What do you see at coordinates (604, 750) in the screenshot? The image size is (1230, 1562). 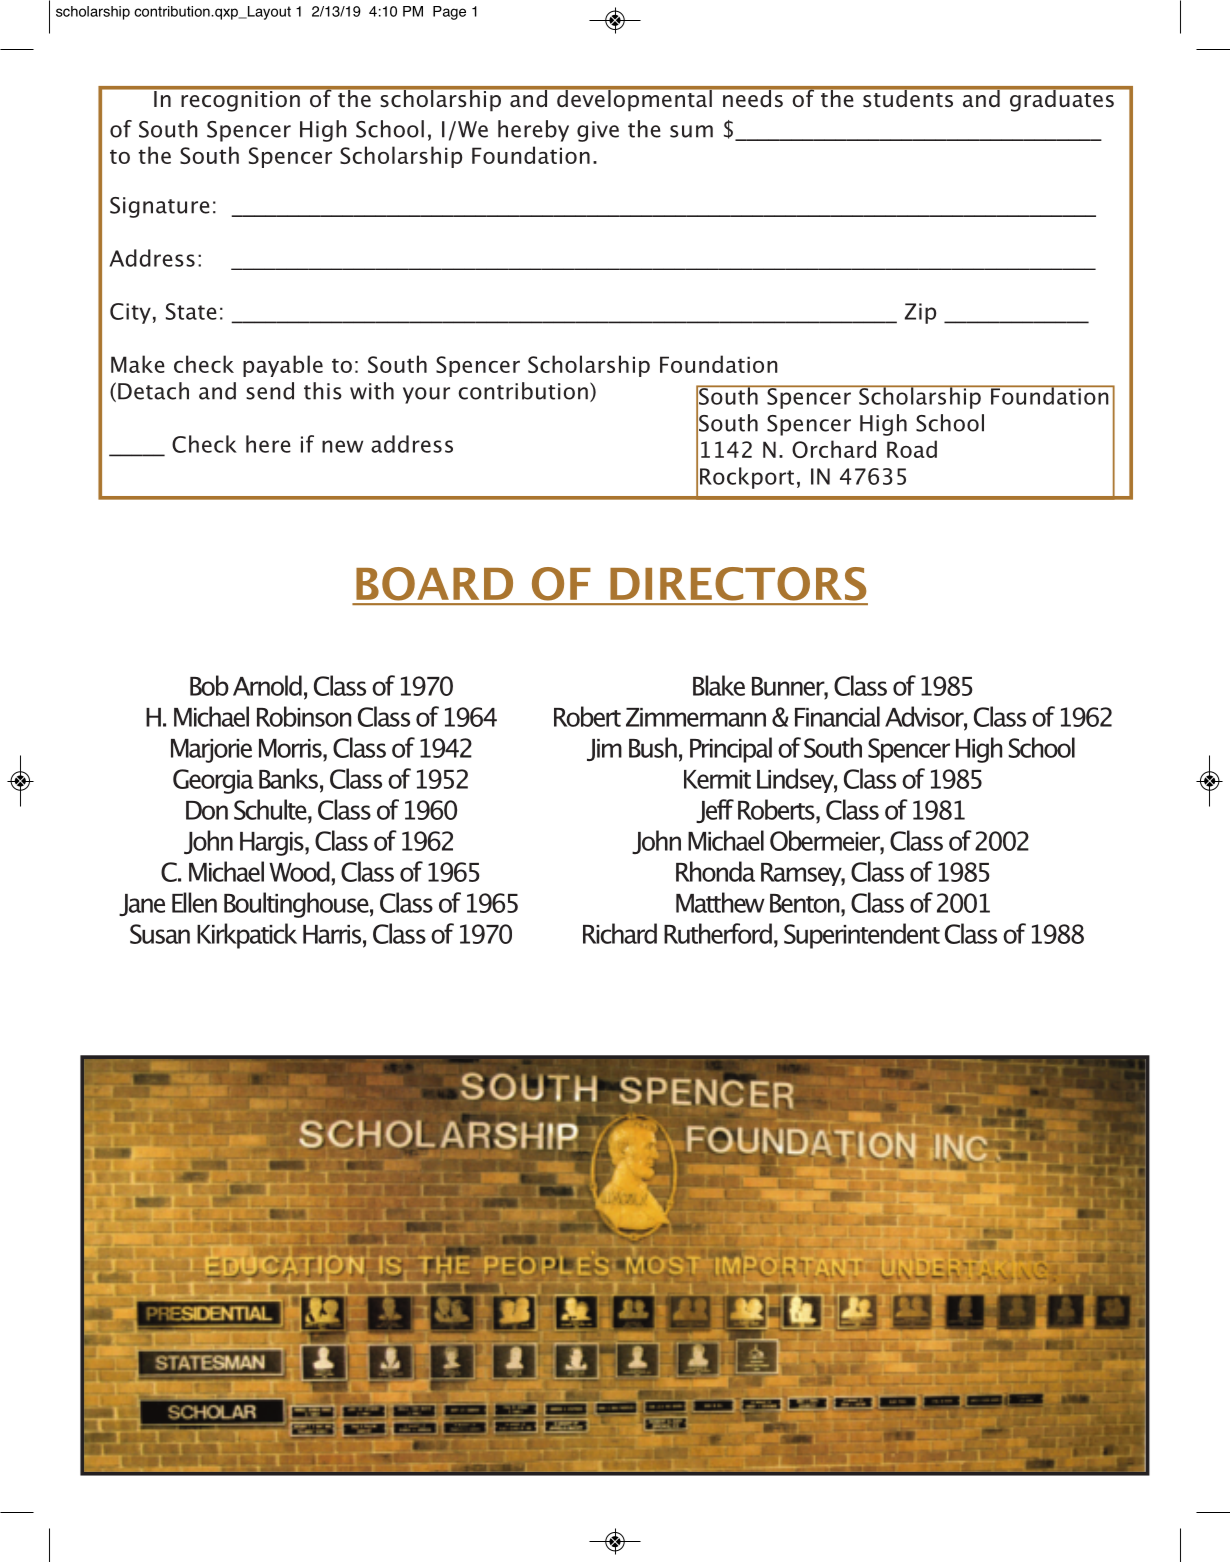 I see `Jim` at bounding box center [604, 750].
